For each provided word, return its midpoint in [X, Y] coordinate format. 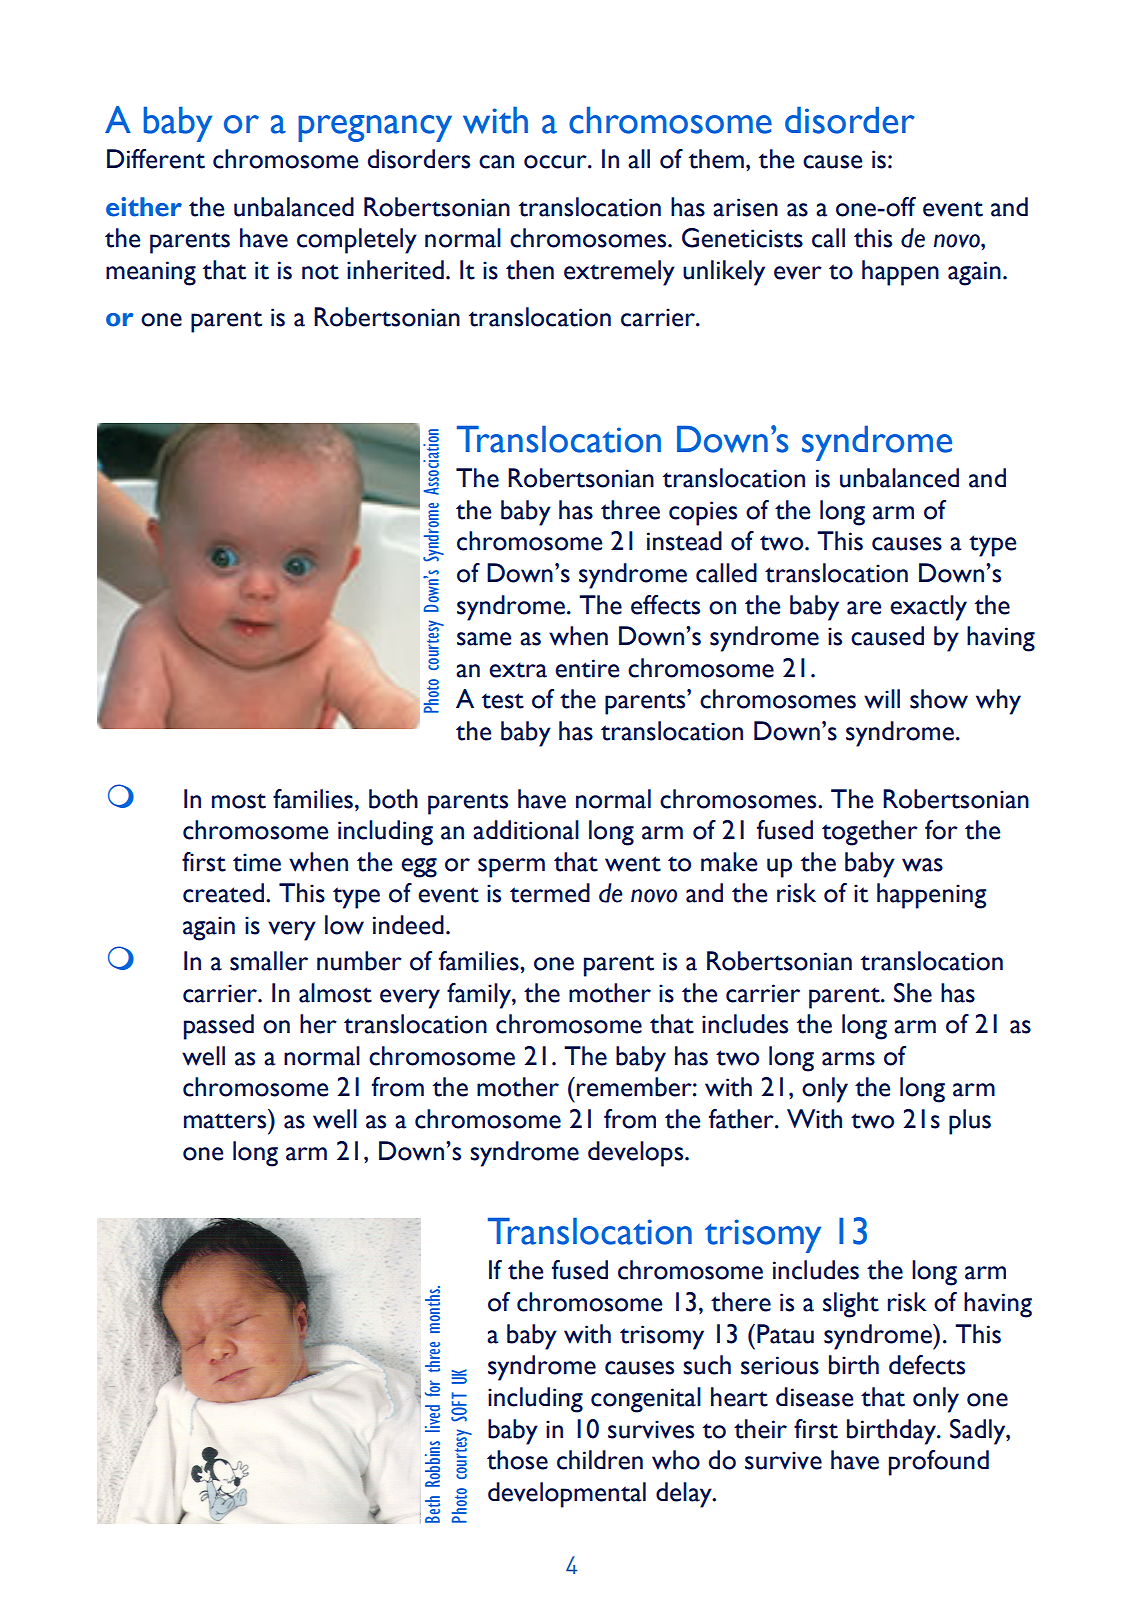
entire [587, 668]
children [600, 1460]
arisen [745, 207]
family [480, 996]
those [517, 1460]
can [496, 162]
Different [156, 159]
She [913, 993]
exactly [928, 608]
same [484, 639]
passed [219, 1027]
